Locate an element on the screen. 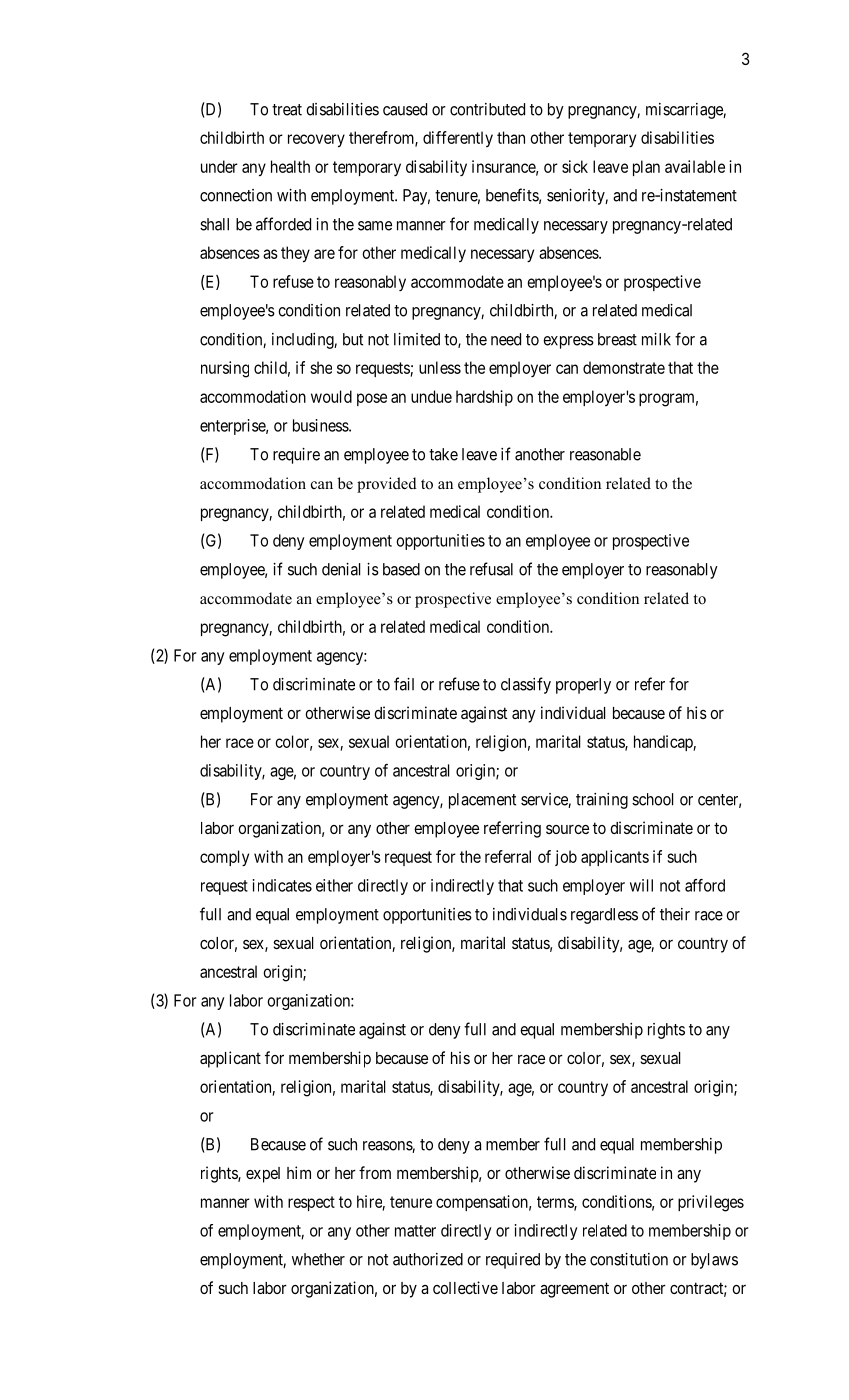  whether is located at coordinates (318, 1259).
